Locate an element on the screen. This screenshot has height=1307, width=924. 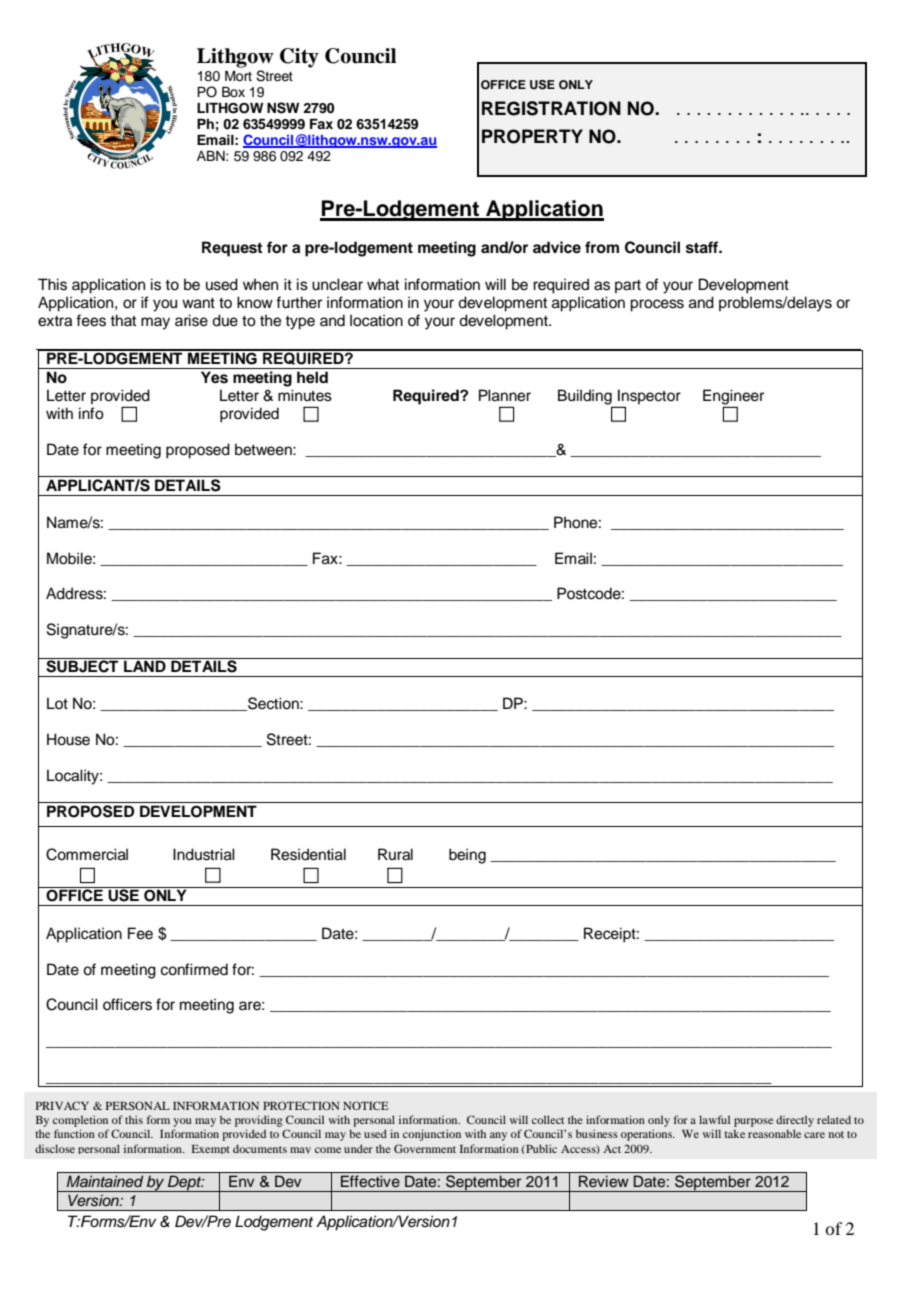
Government is located at coordinates (425, 1148).
